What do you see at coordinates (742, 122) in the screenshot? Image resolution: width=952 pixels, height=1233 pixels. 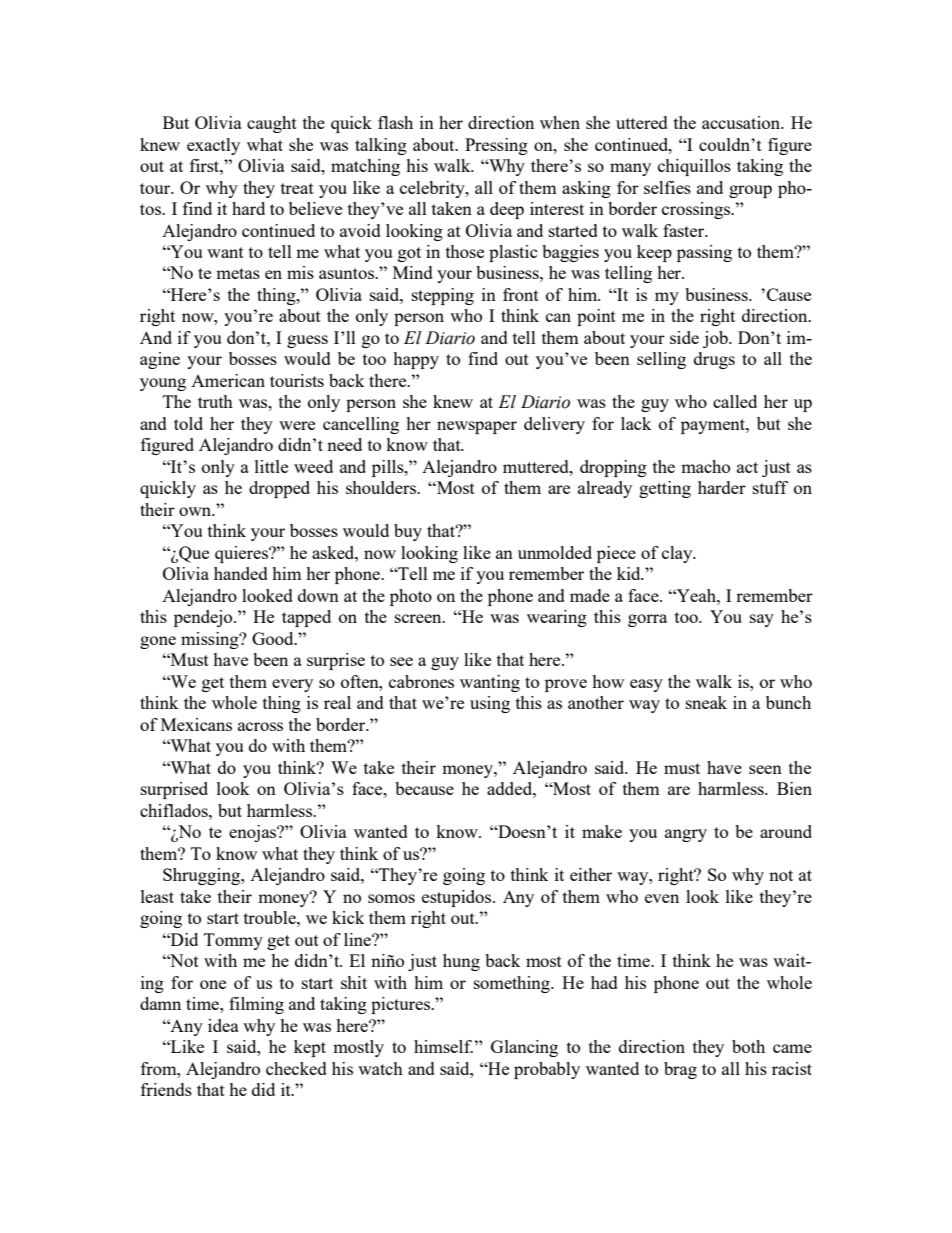 I see `accusation` at bounding box center [742, 122].
